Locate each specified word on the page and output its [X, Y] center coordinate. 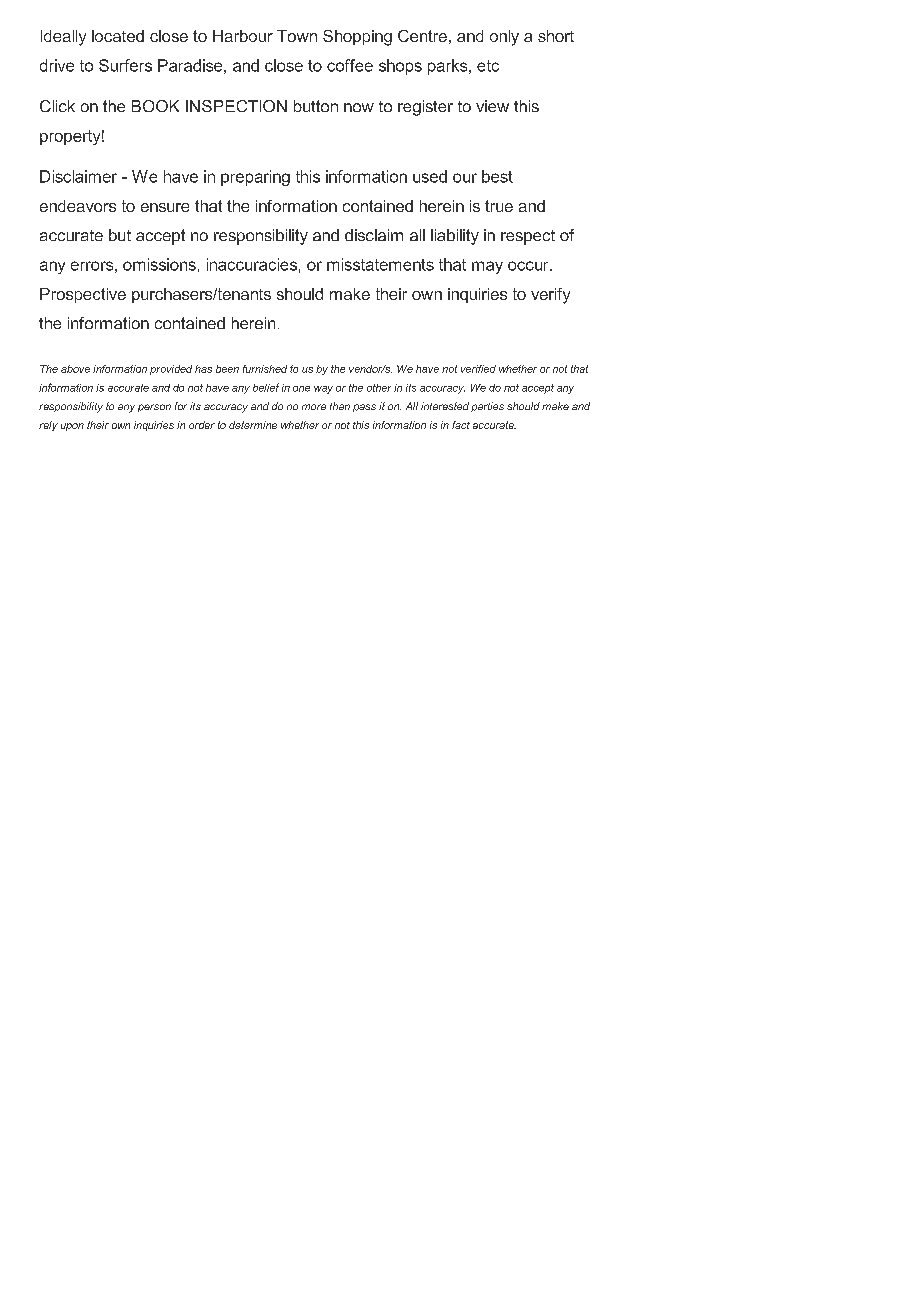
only [504, 38]
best [497, 176]
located [118, 36]
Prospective [83, 295]
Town [297, 36]
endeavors [78, 206]
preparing [255, 178]
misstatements [380, 264]
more [314, 407]
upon [72, 427]
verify [550, 296]
